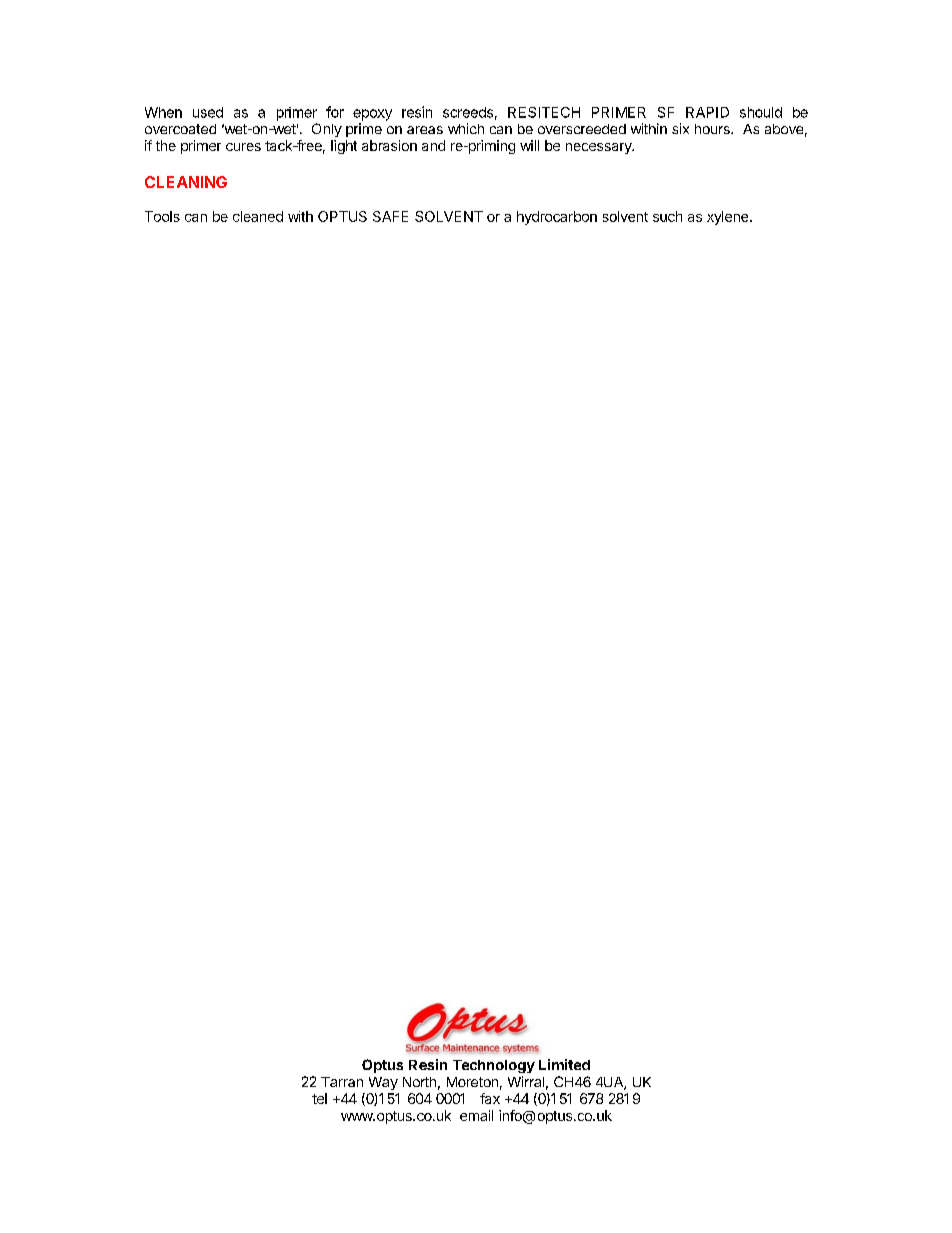 The width and height of the page is (952, 1233). Describe the element at coordinates (680, 128) in the page. I see `six` at that location.
